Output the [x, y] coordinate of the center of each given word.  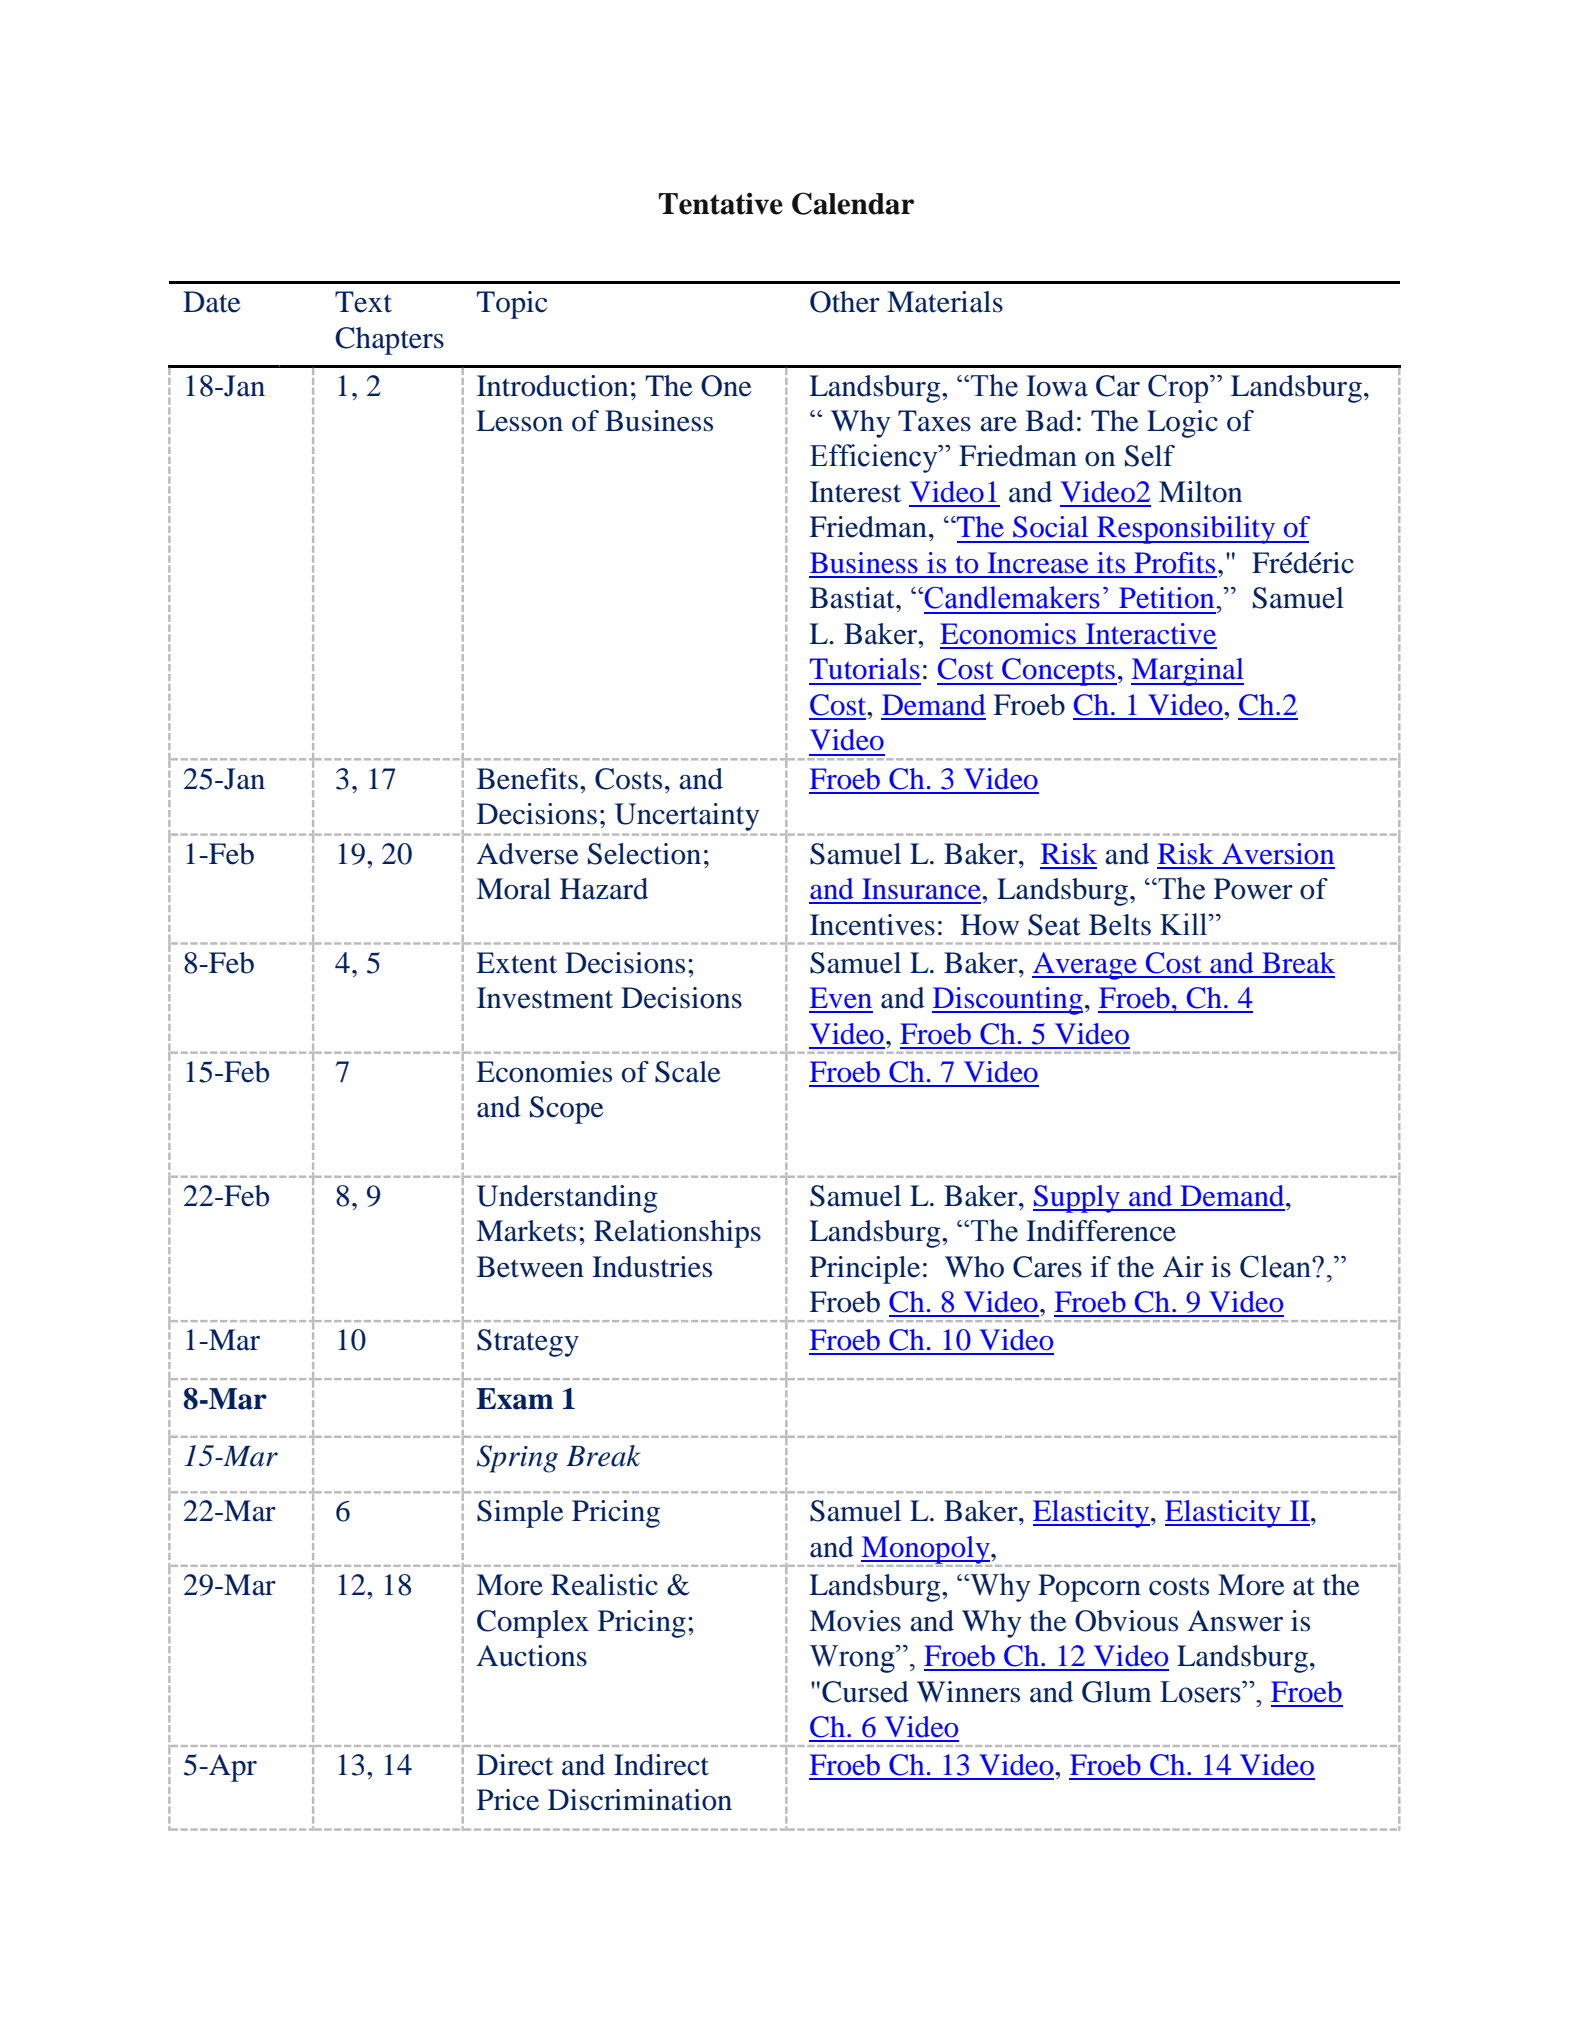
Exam [514, 1399]
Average [1085, 966]
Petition [1168, 598]
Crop [1179, 389]
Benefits [527, 779]
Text [363, 302]
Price [508, 1800]
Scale [688, 1072]
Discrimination [640, 1800]
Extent [516, 963]
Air [1183, 1266]
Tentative [721, 203]
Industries [652, 1267]
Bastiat [853, 598]
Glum [1117, 1692]
